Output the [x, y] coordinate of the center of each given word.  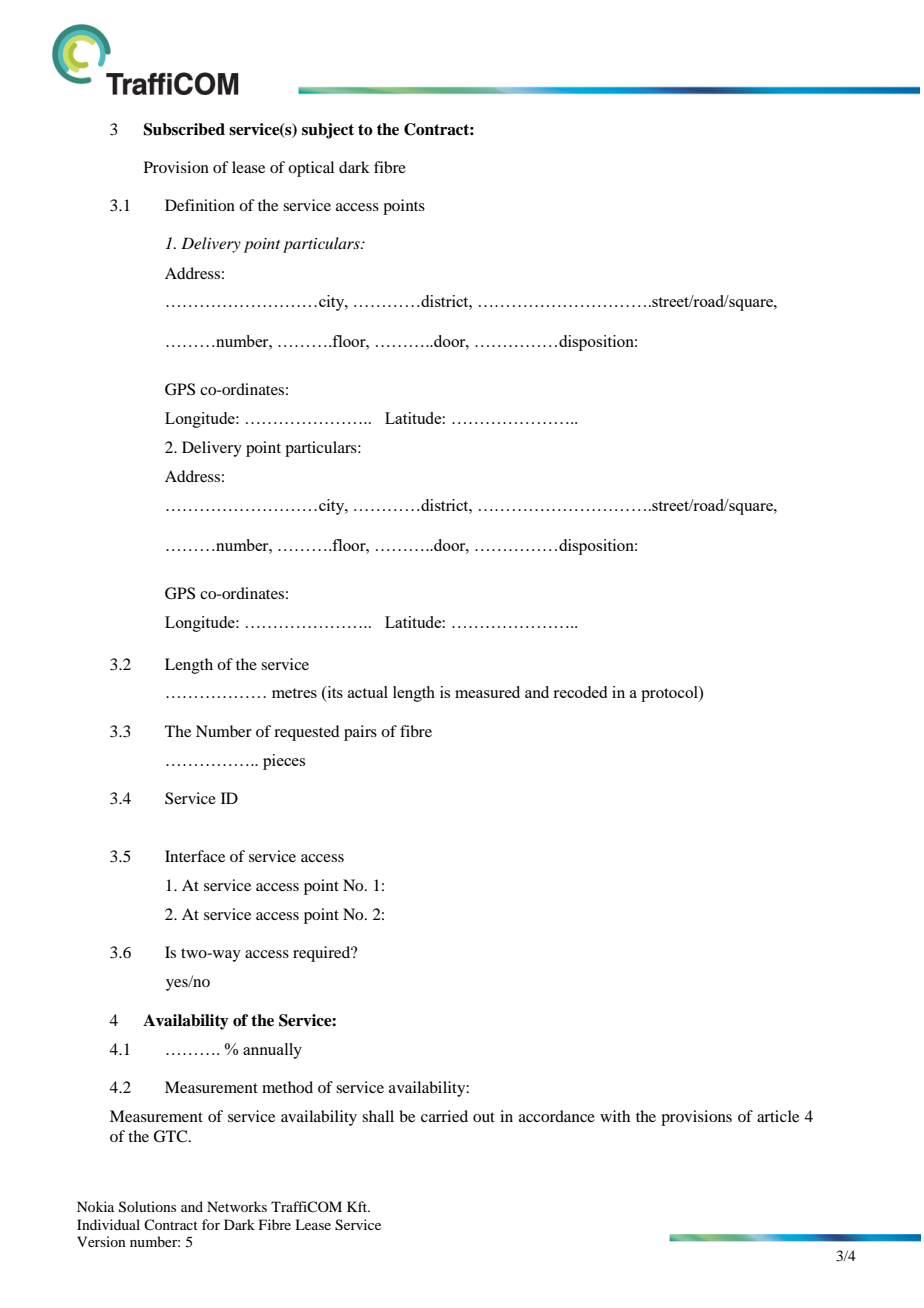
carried [444, 1116]
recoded [580, 692]
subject [328, 131]
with [615, 1116]
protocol [670, 694]
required [323, 954]
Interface [195, 856]
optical [311, 169]
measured [487, 692]
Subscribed [184, 129]
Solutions [147, 1207]
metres [294, 693]
